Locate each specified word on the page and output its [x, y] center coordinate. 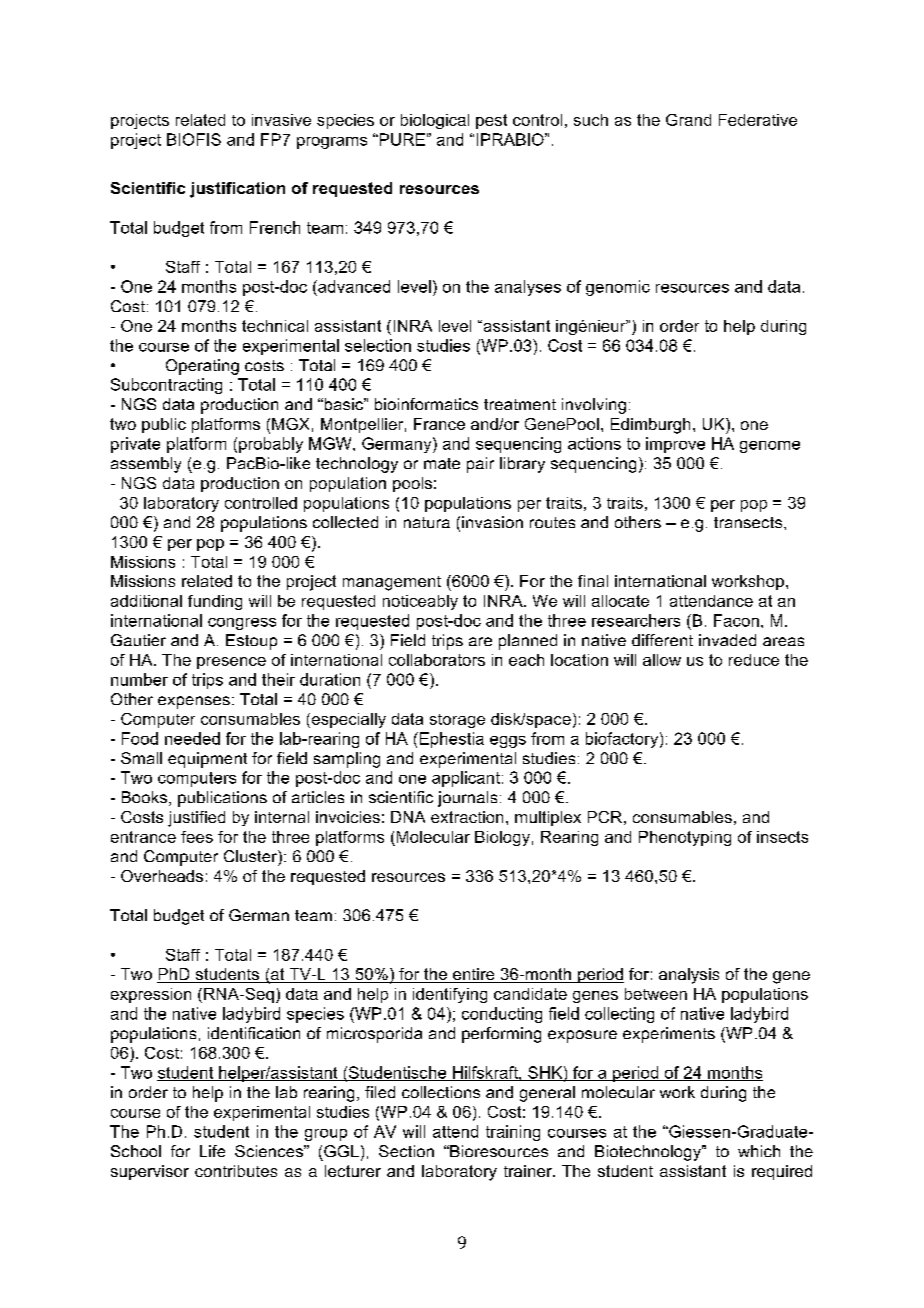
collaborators [437, 660]
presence [231, 663]
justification [237, 190]
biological [435, 121]
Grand [688, 120]
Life [212, 1151]
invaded [727, 640]
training [513, 1133]
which [759, 1151]
